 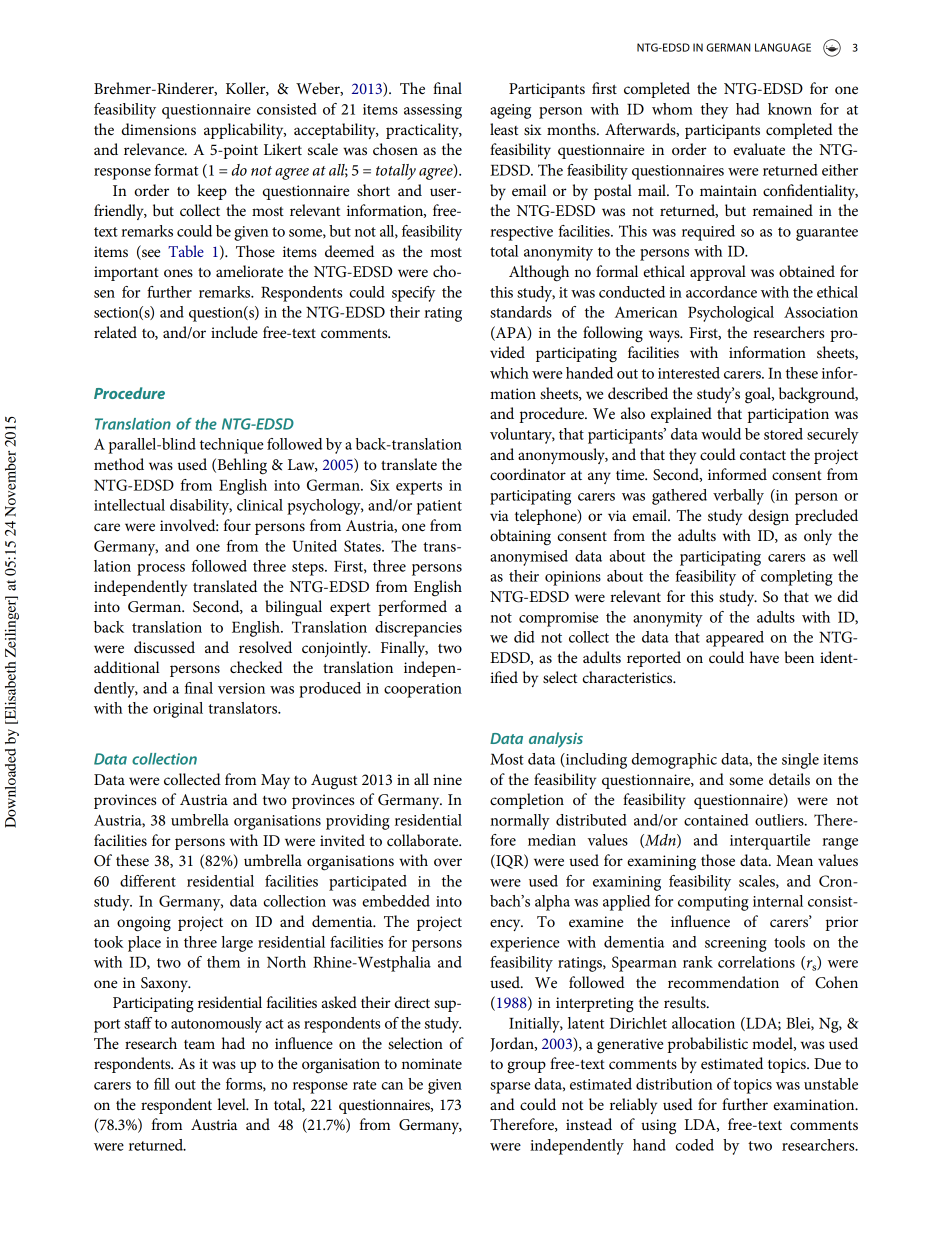 What do you see at coordinates (158, 129) in the screenshot?
I see `dimensions` at bounding box center [158, 129].
